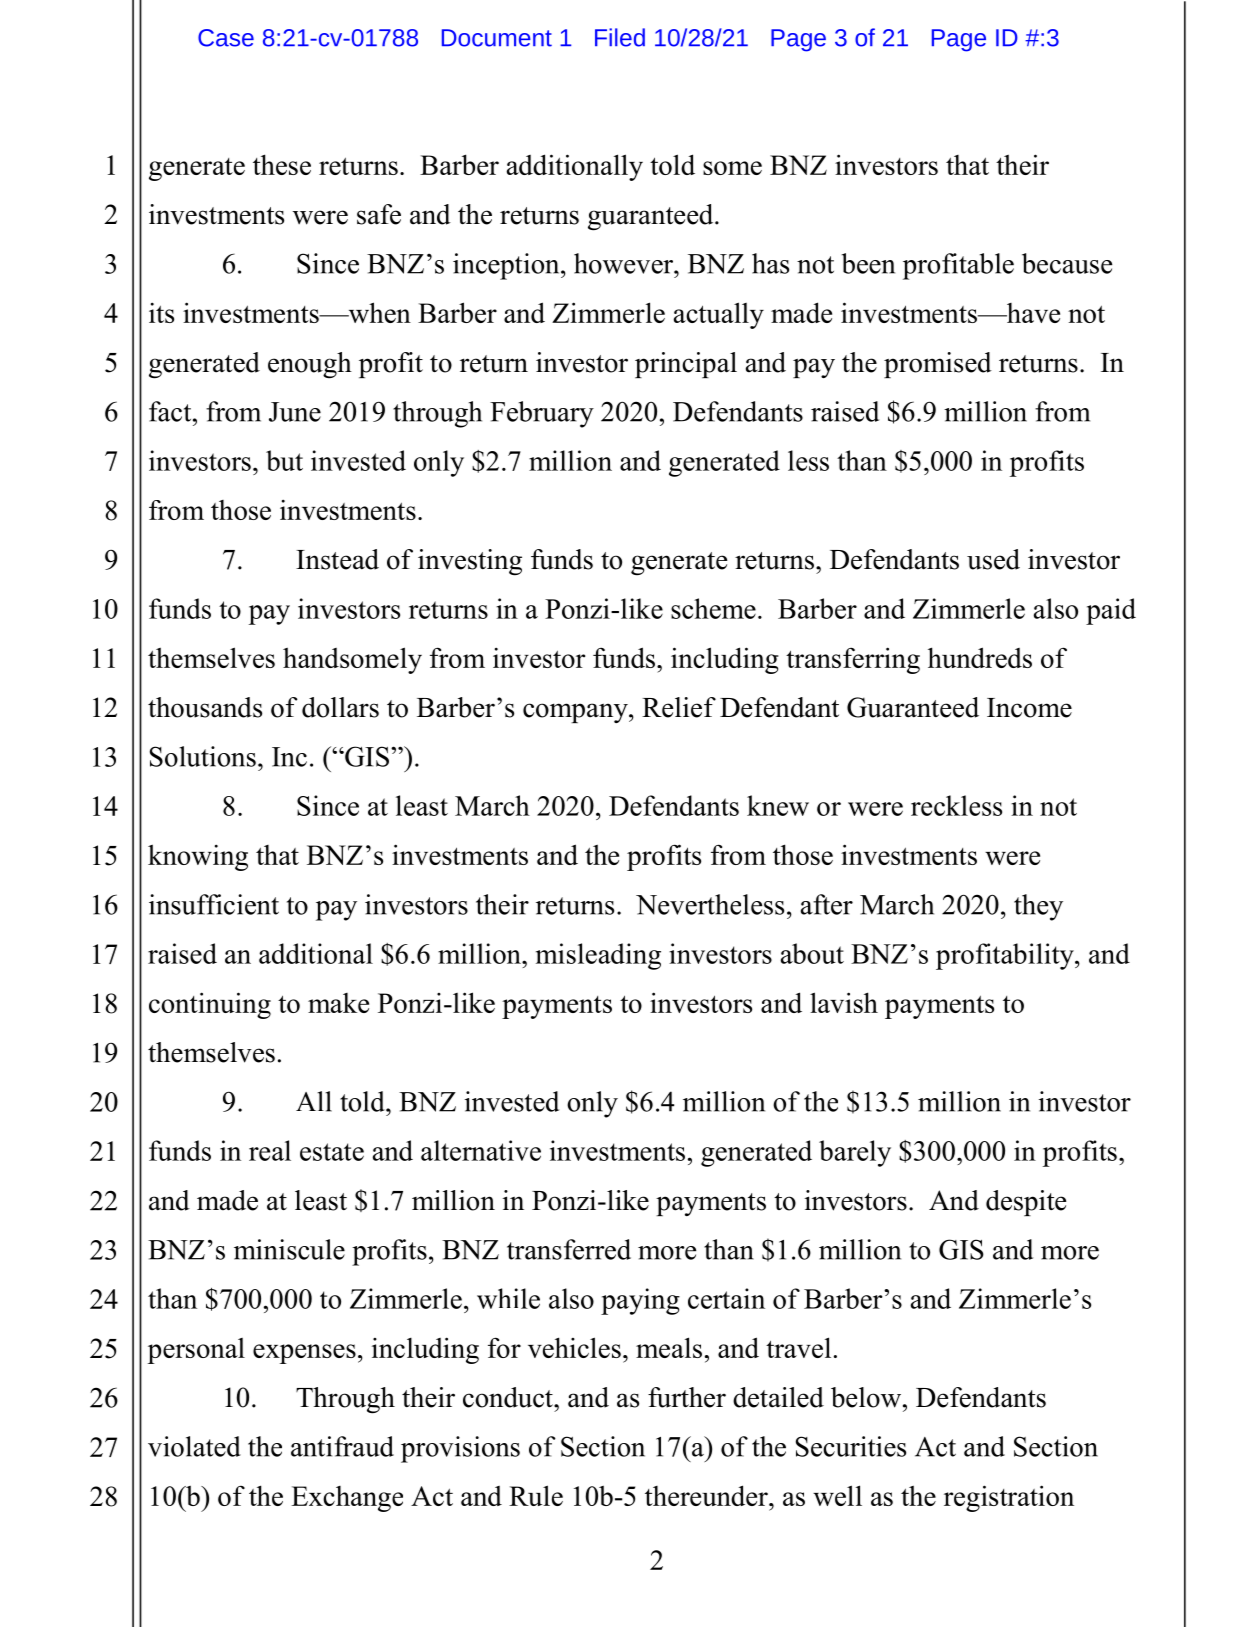  Describe the element at coordinates (687, 1397) in the page. I see `further` at that location.
